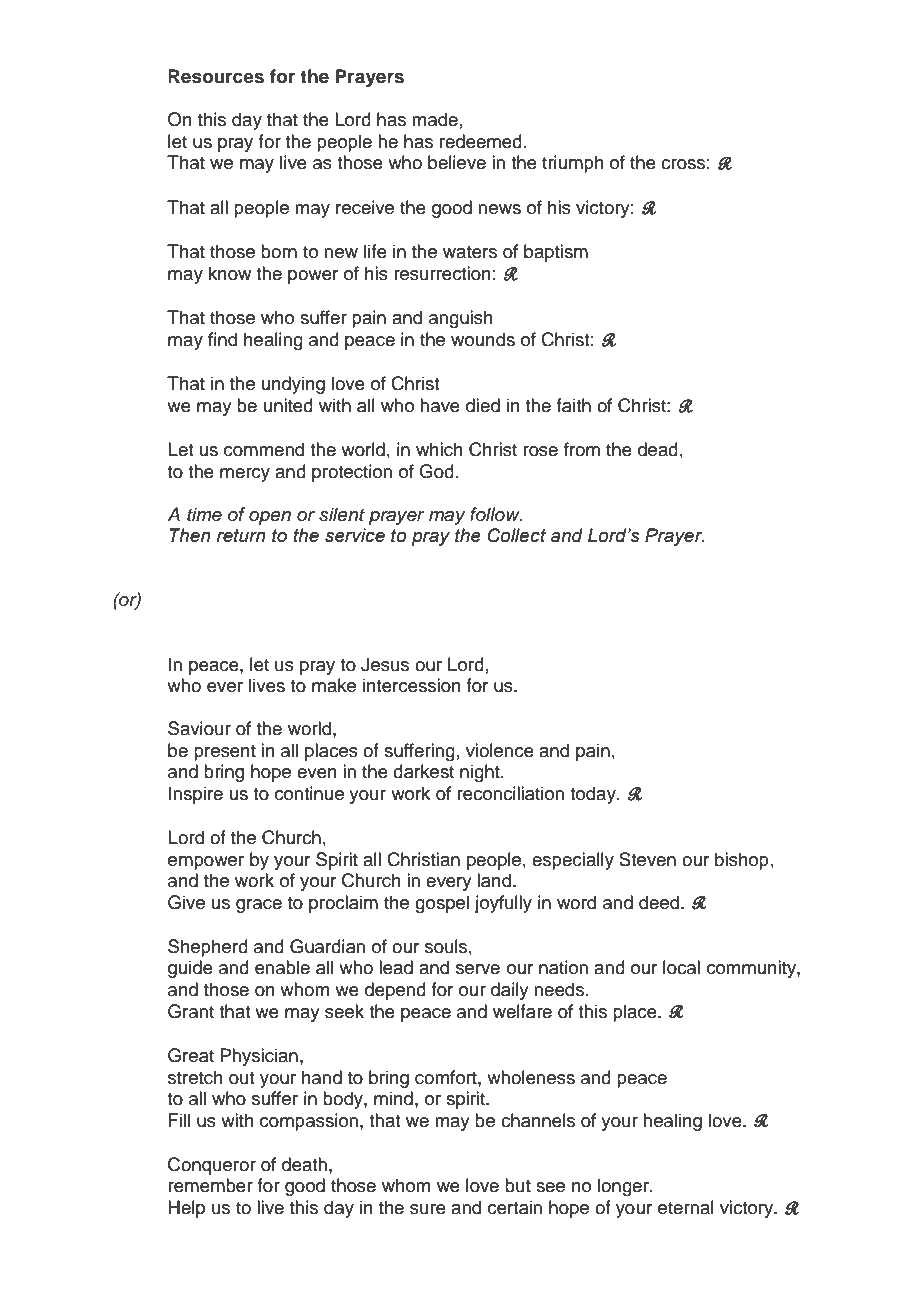 This screenshot has width=924, height=1308. Describe the element at coordinates (259, 906) in the screenshot. I see `grace` at that location.
